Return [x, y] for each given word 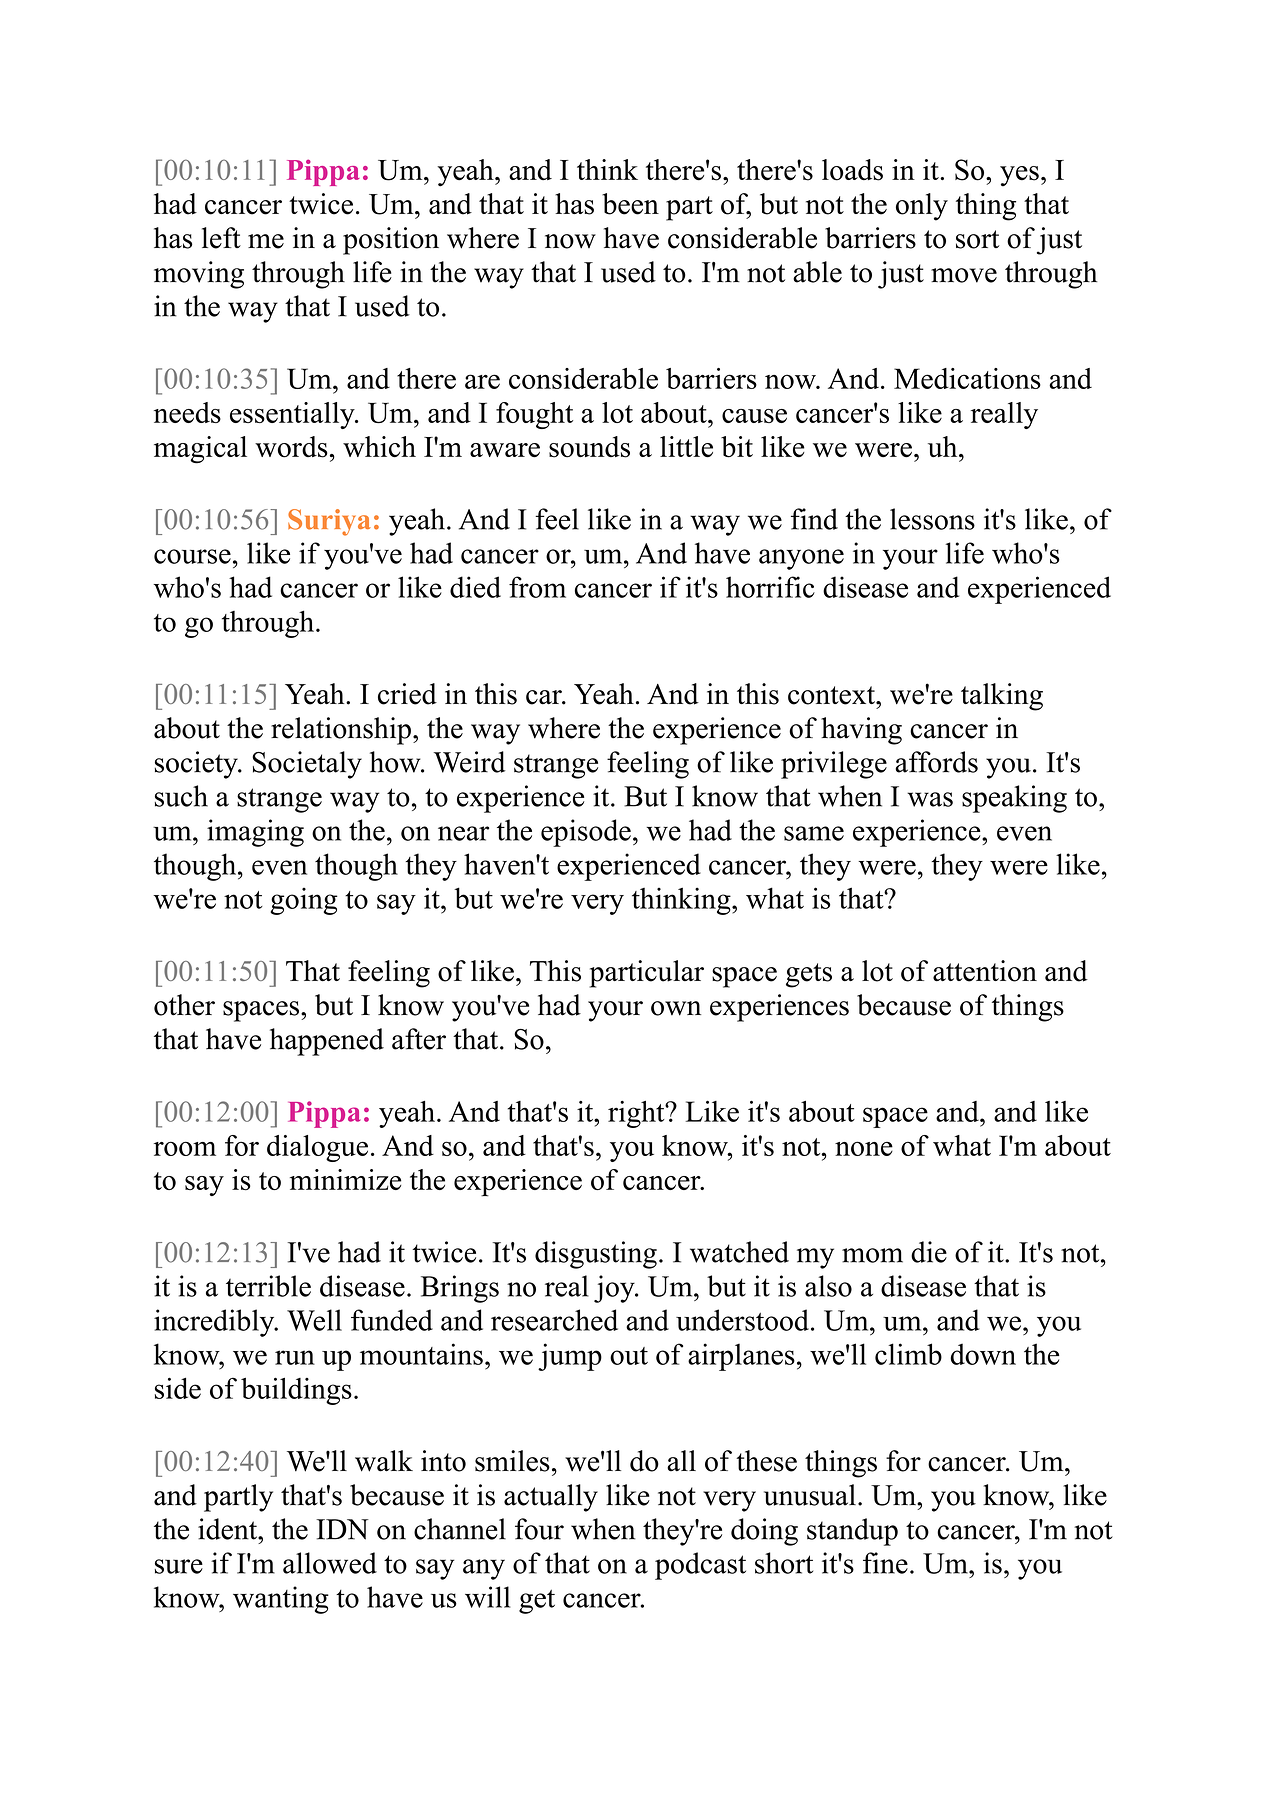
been [630, 204]
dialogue [317, 1148]
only [922, 207]
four [539, 1529]
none [864, 1148]
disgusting [596, 1255]
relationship [341, 731]
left [221, 238]
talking [1002, 697]
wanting [281, 1600]
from [537, 587]
